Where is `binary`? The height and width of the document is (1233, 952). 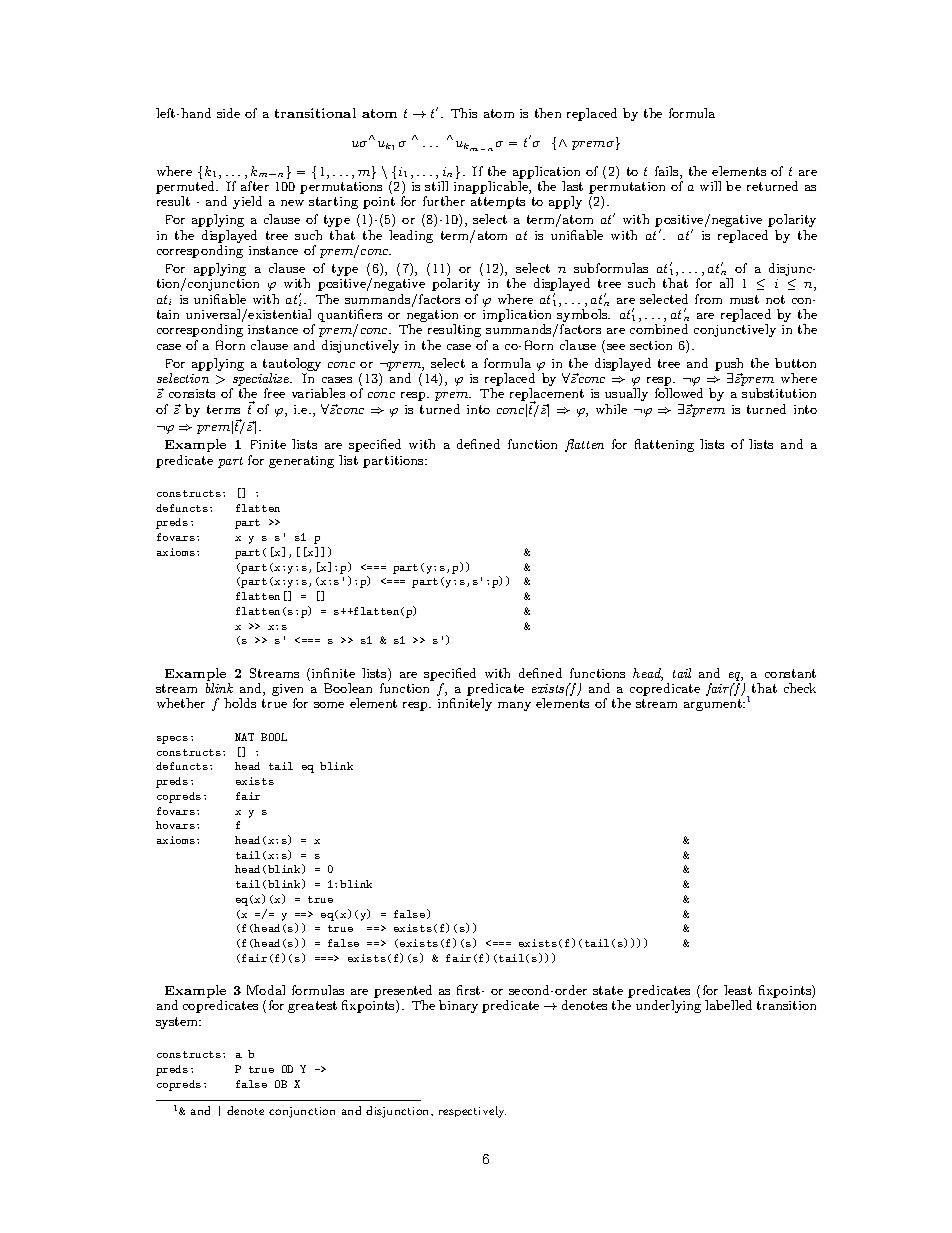 binary is located at coordinates (458, 1006).
